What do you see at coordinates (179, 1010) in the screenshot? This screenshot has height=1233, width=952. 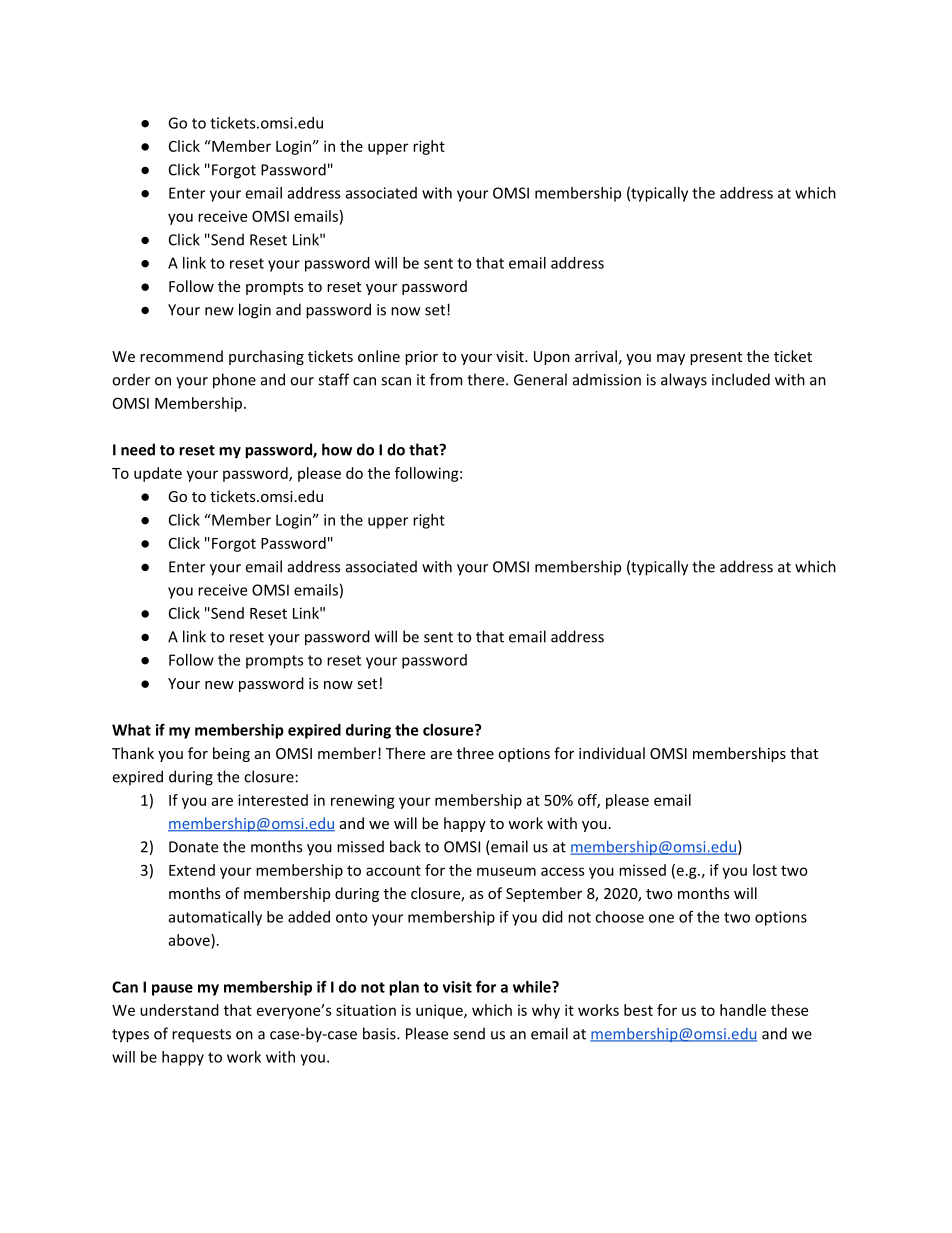 I see `understand` at bounding box center [179, 1010].
